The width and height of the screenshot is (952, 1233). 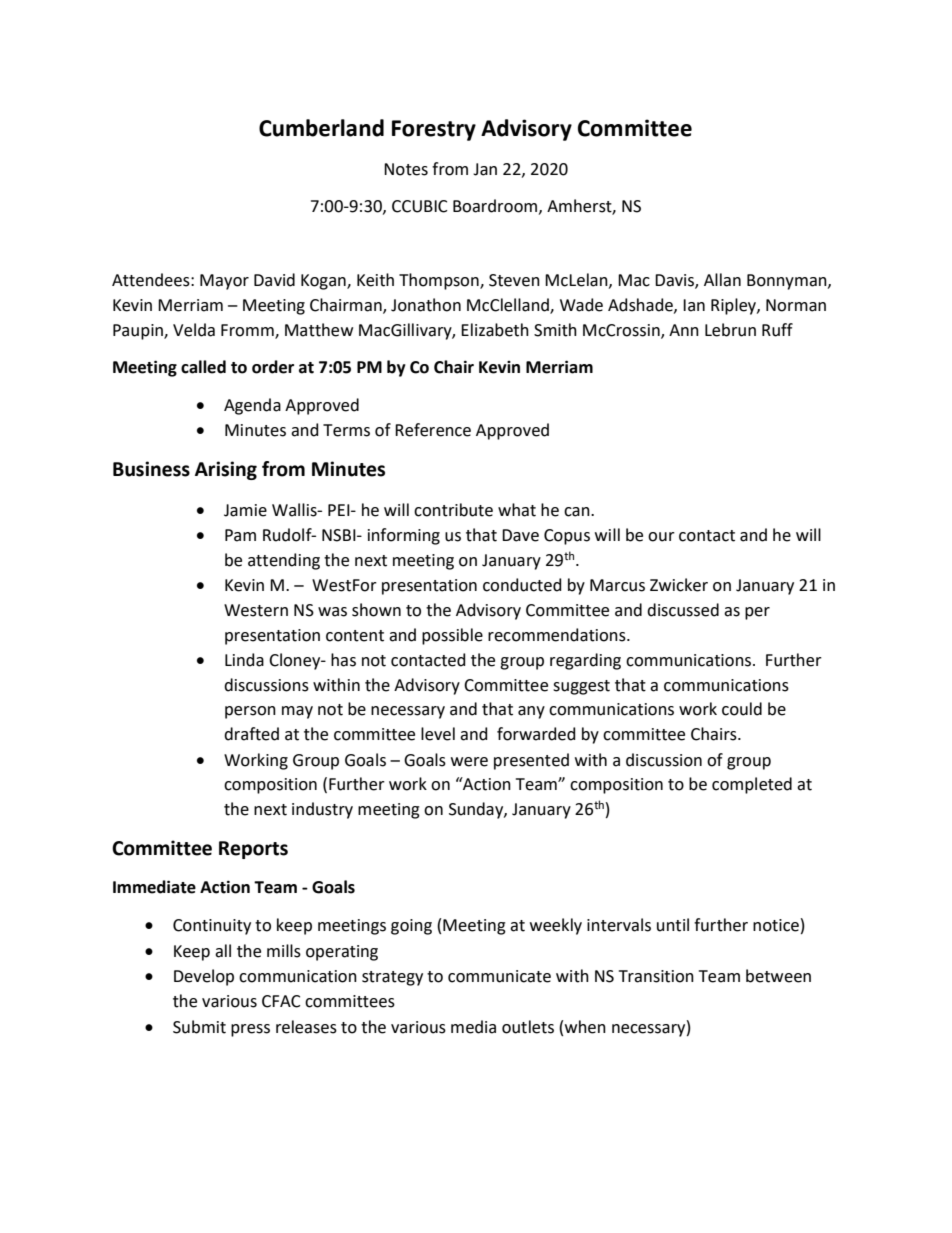 What do you see at coordinates (499, 976) in the screenshot?
I see `communicate` at bounding box center [499, 976].
